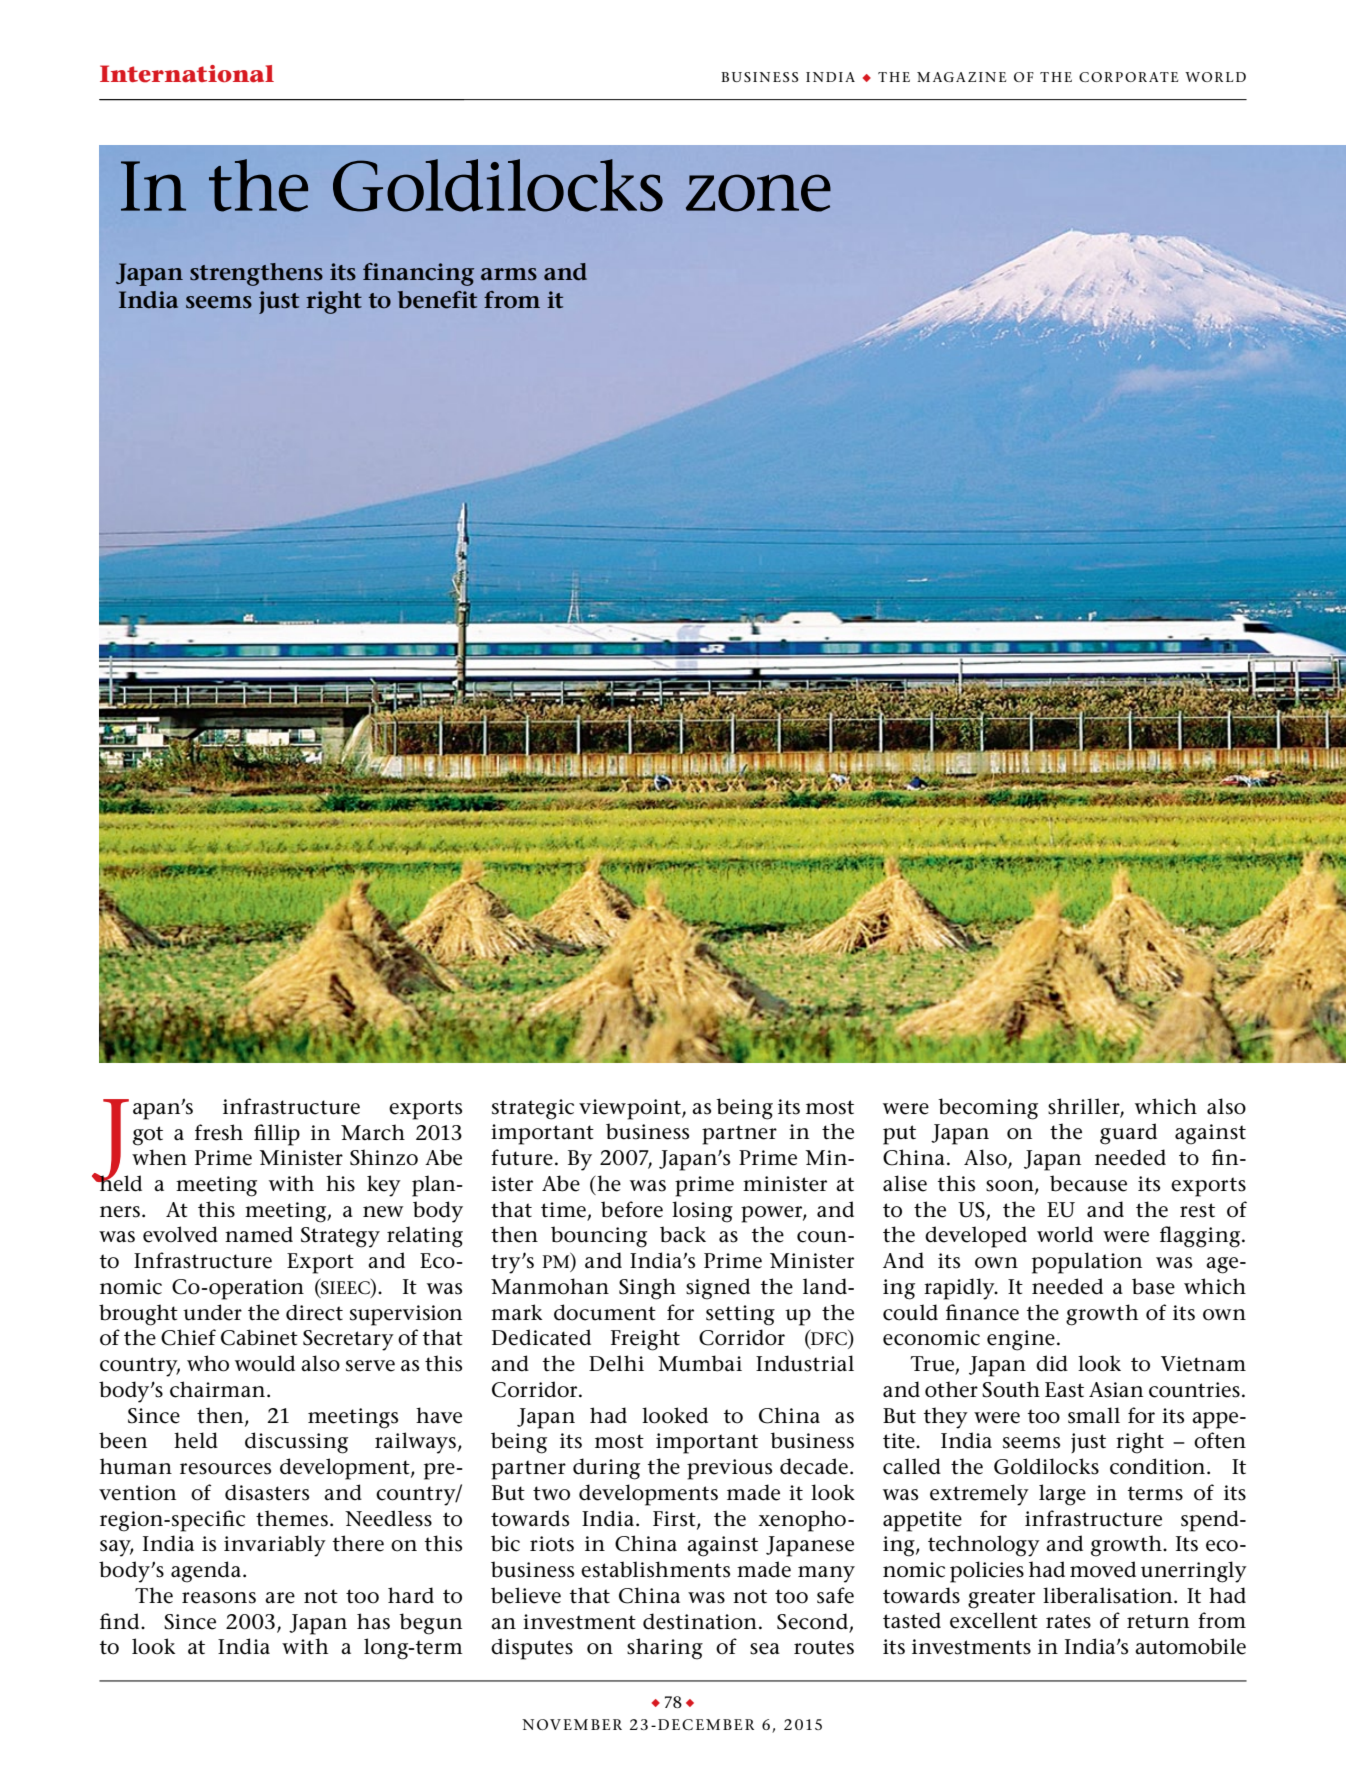 The image size is (1346, 1771). What do you see at coordinates (219, 1132) in the page?
I see `fresh` at bounding box center [219, 1132].
